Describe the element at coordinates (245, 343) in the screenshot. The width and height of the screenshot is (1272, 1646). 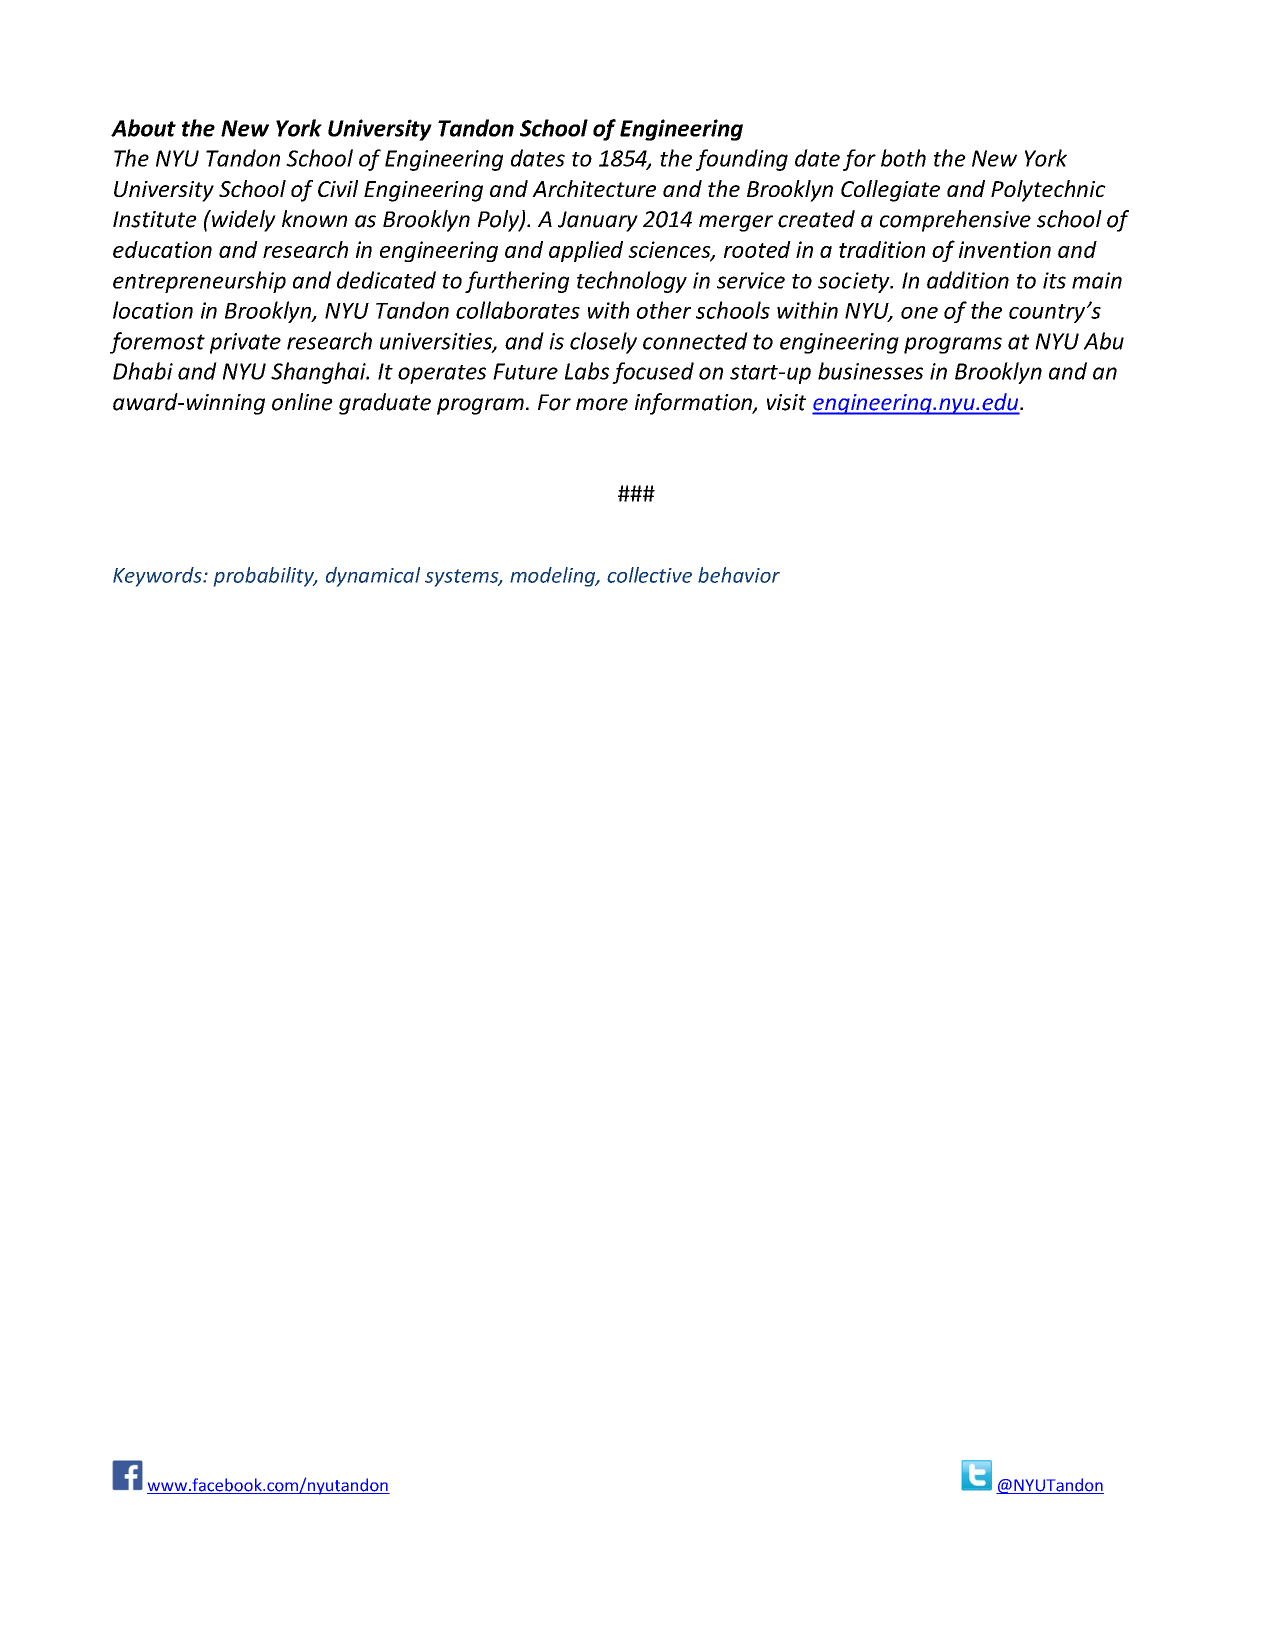
I see `private` at that location.
